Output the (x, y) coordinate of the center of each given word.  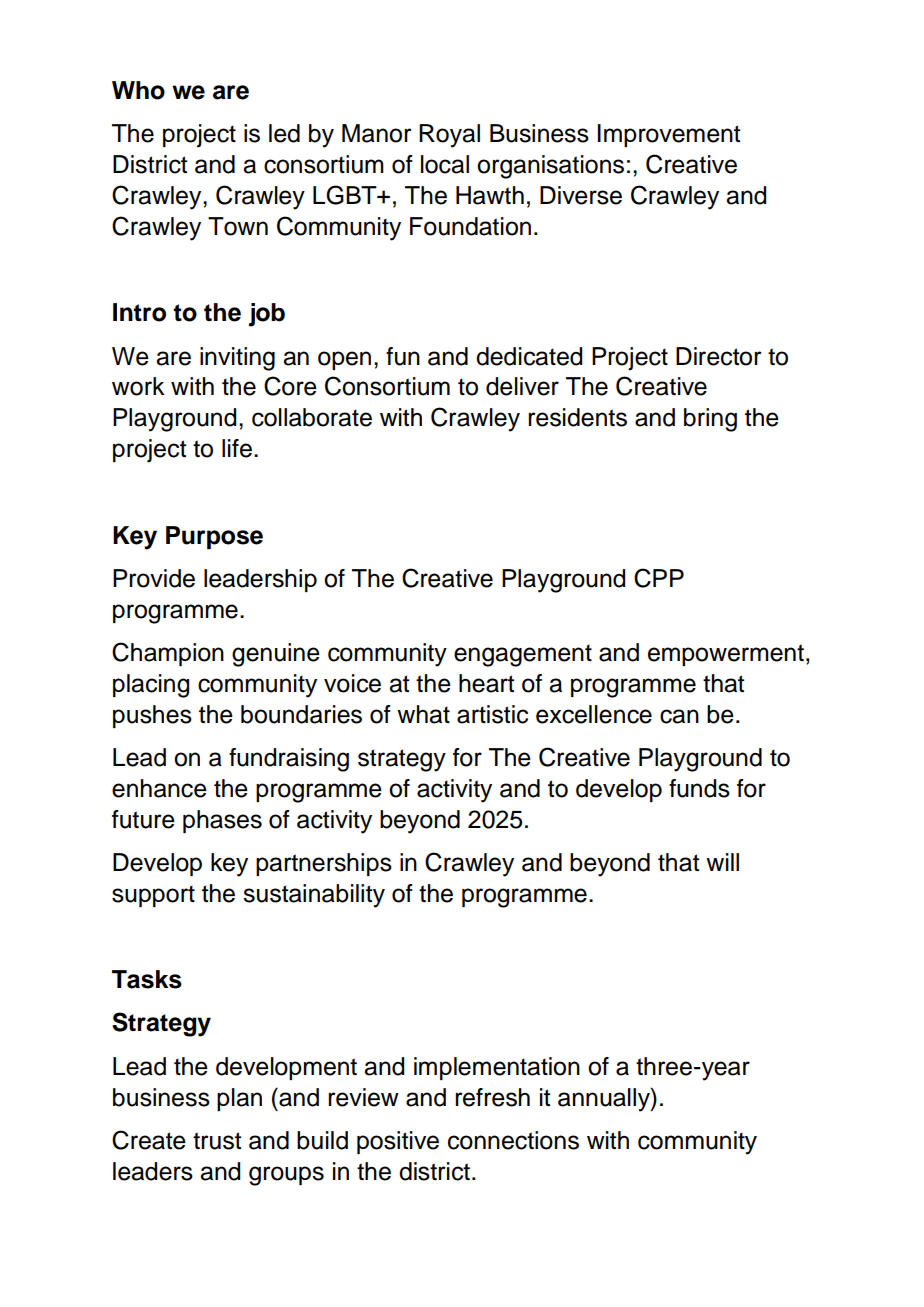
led (284, 133)
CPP (659, 578)
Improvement (669, 135)
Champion (168, 654)
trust (217, 1141)
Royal (449, 136)
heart (486, 683)
